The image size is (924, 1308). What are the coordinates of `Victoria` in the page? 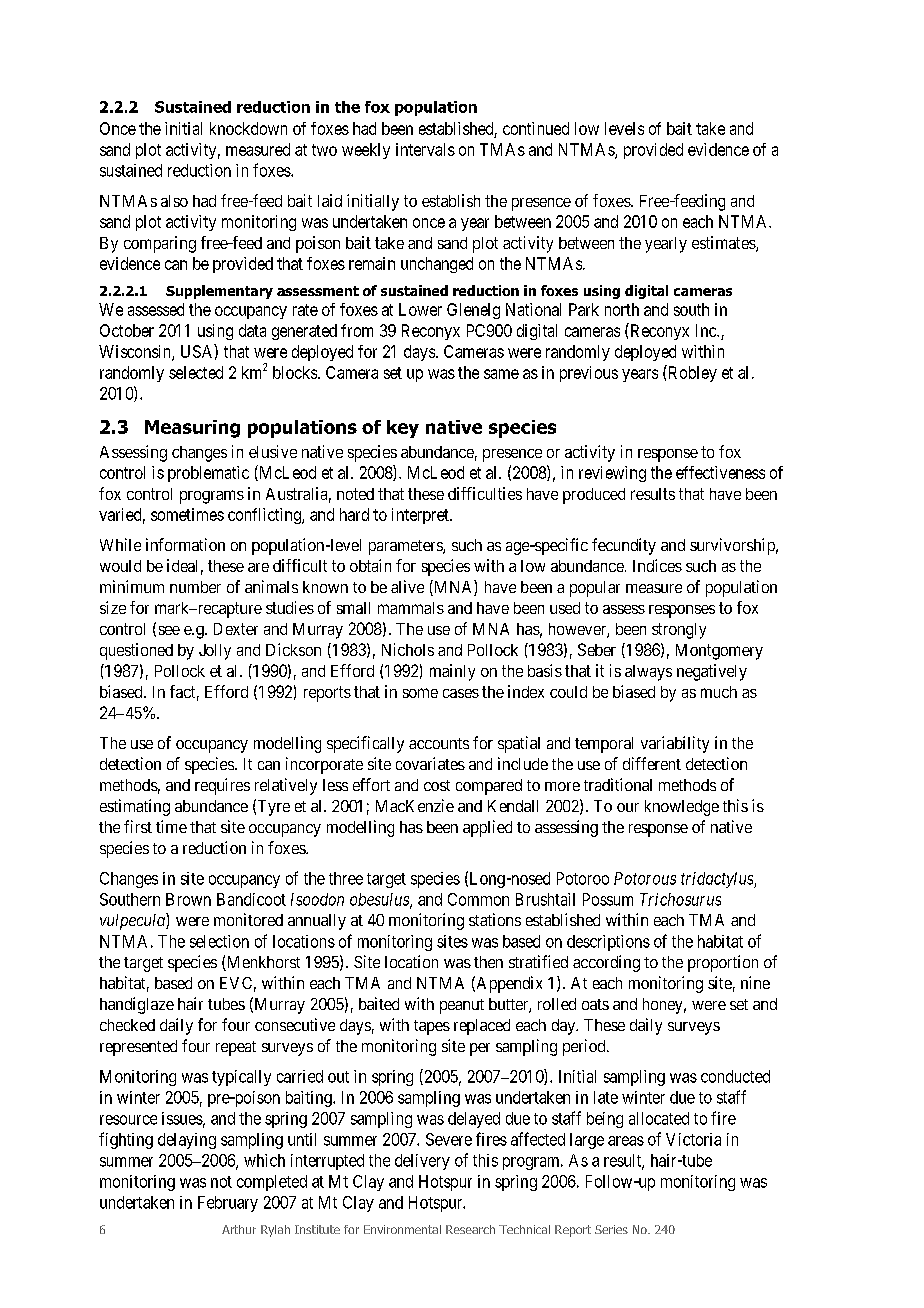 It's located at (693, 1139).
